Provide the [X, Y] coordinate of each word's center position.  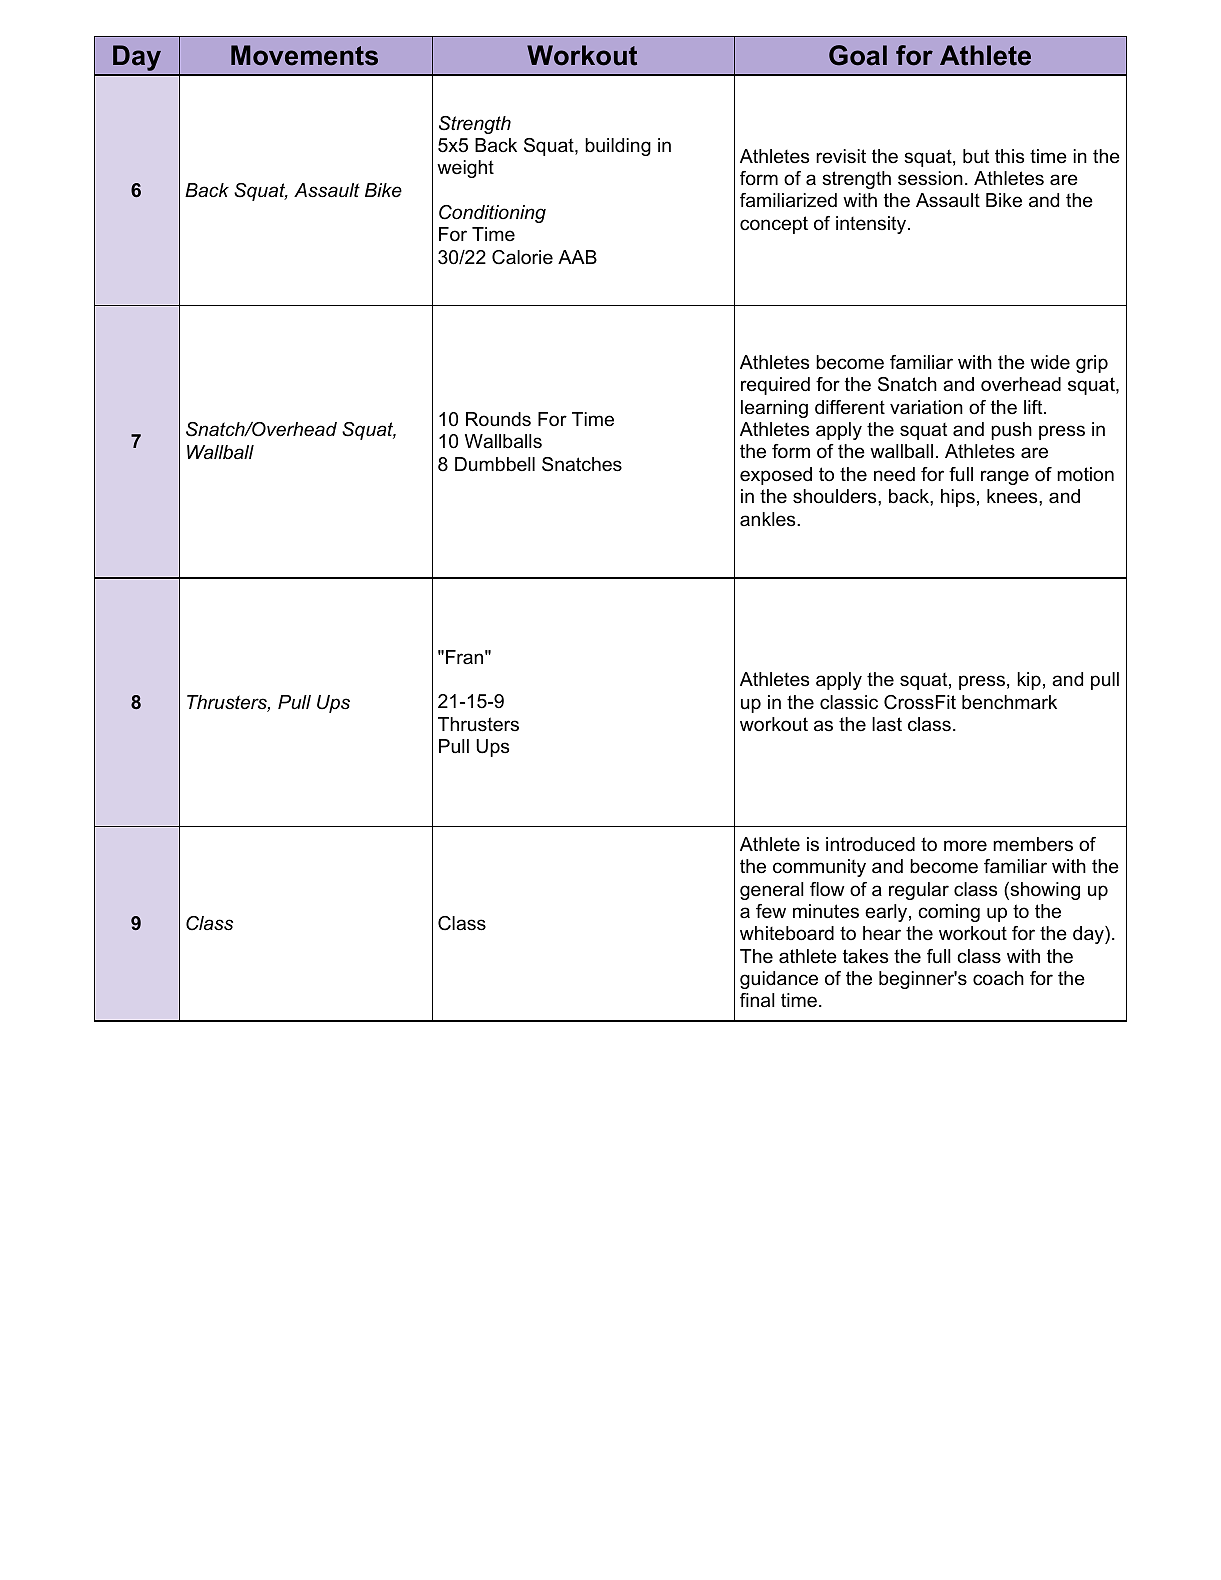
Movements [304, 55]
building [618, 147]
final [757, 1000]
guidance [779, 980]
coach [998, 978]
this [1009, 156]
